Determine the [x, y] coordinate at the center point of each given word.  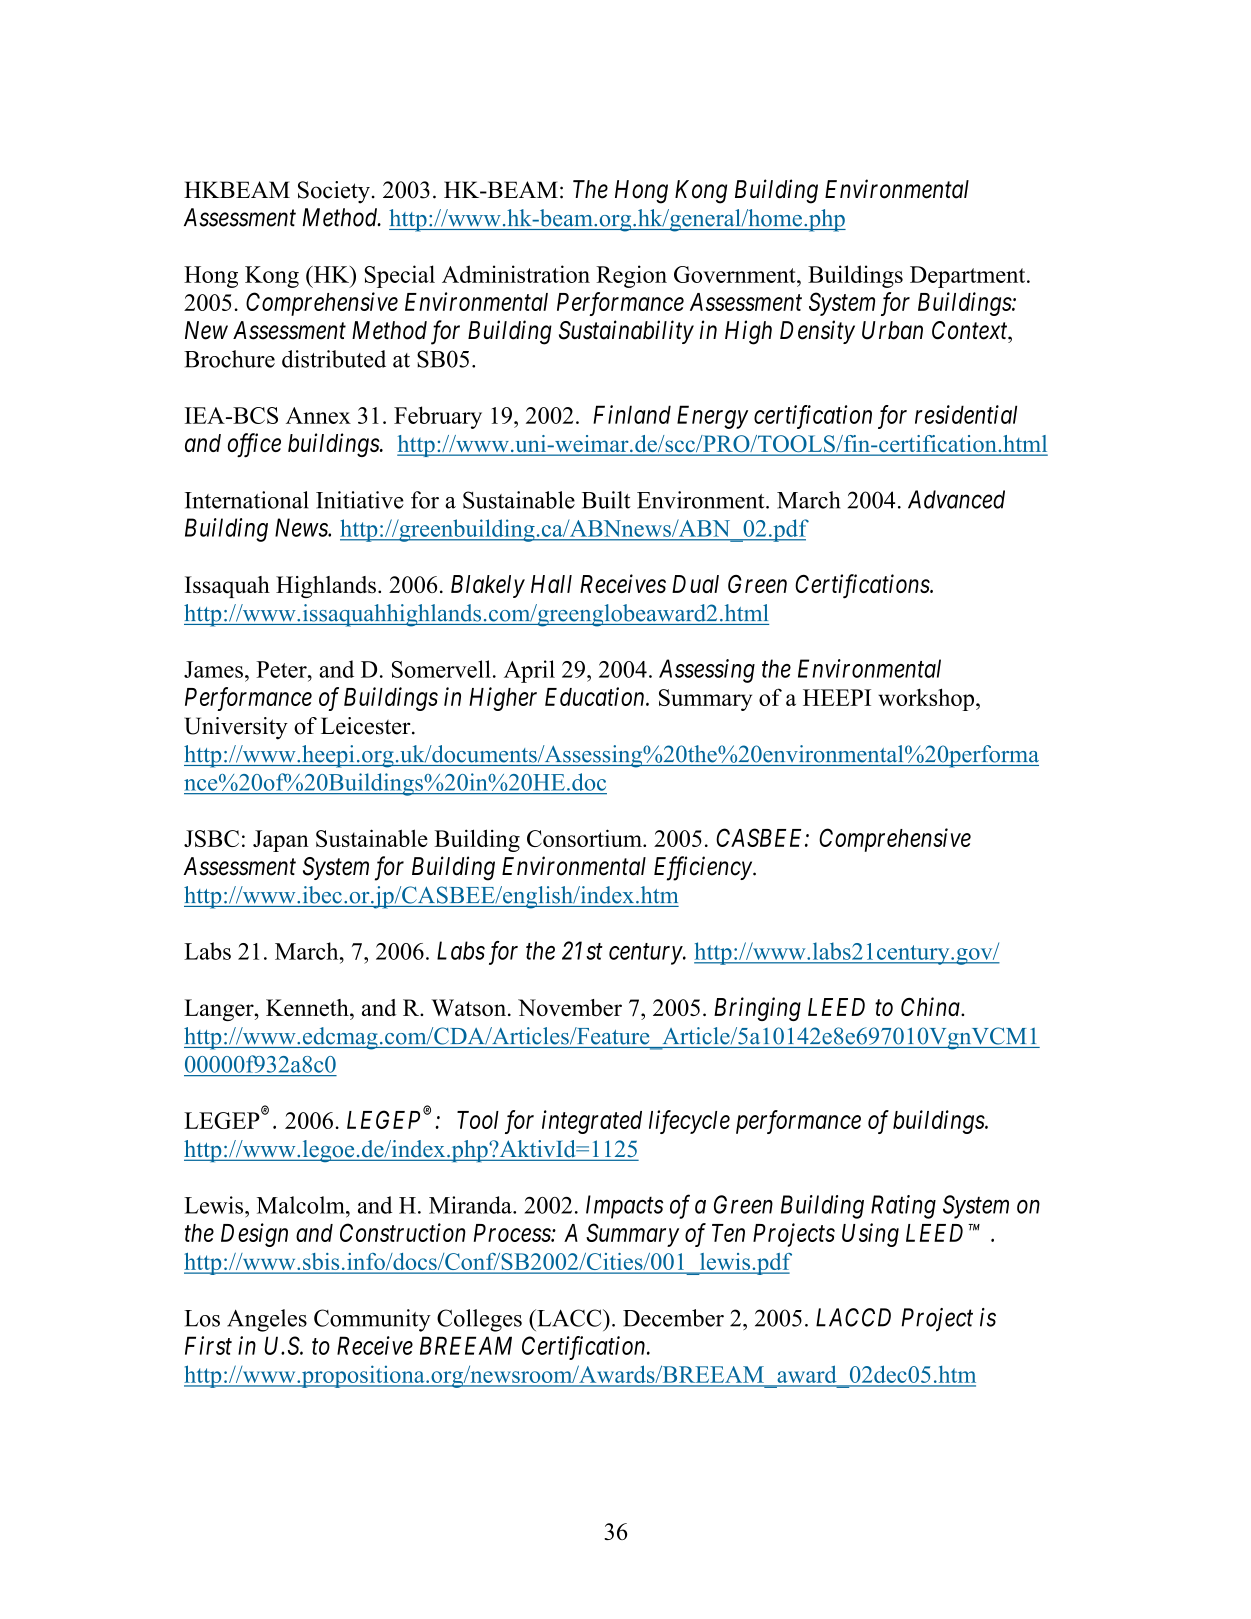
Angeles [267, 1320]
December [673, 1318]
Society [334, 192]
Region [631, 276]
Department [969, 277]
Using [870, 1235]
